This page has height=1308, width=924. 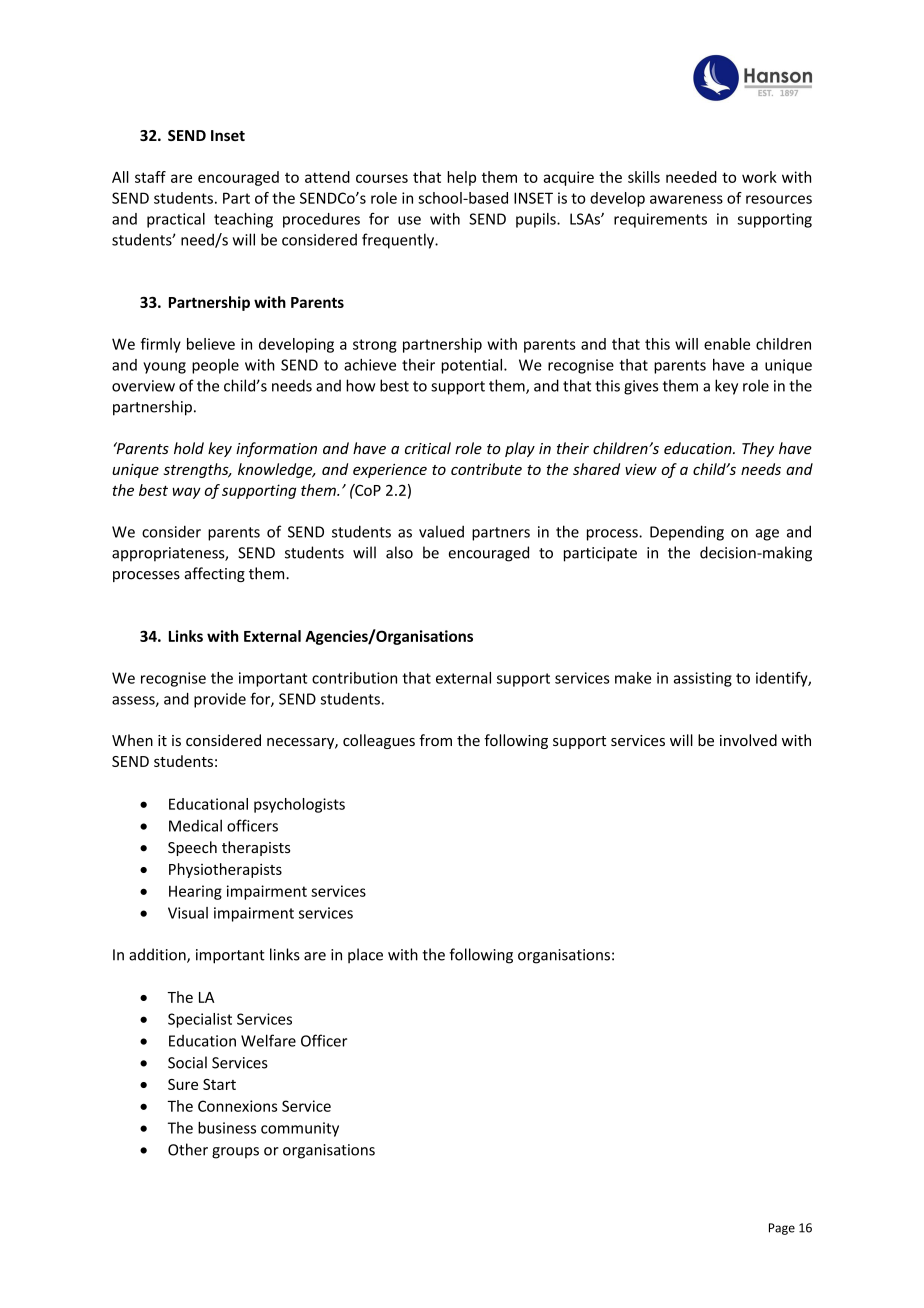 What do you see at coordinates (441, 531) in the page?
I see `valued` at bounding box center [441, 531].
